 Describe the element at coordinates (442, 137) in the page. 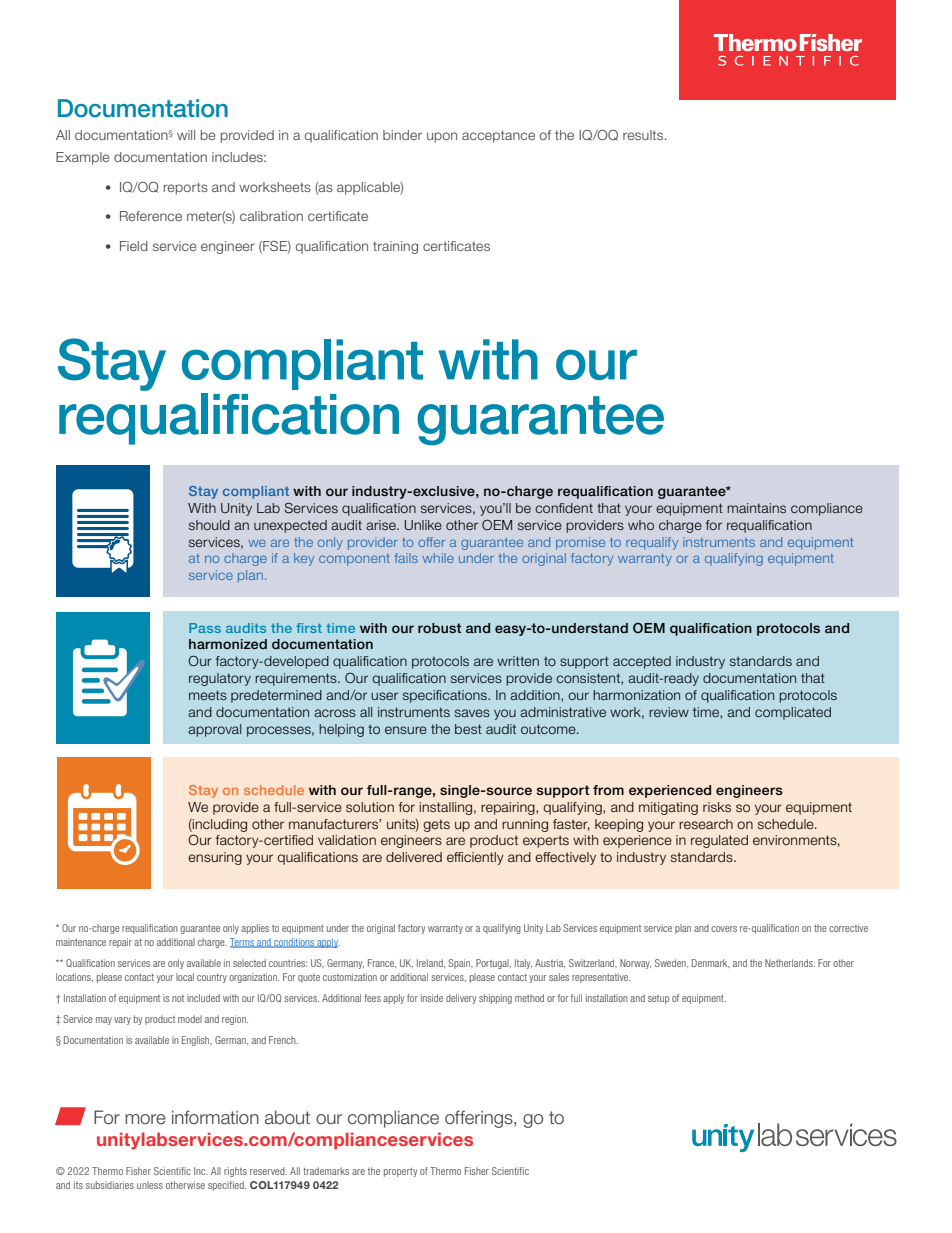

I see `upon` at that location.
